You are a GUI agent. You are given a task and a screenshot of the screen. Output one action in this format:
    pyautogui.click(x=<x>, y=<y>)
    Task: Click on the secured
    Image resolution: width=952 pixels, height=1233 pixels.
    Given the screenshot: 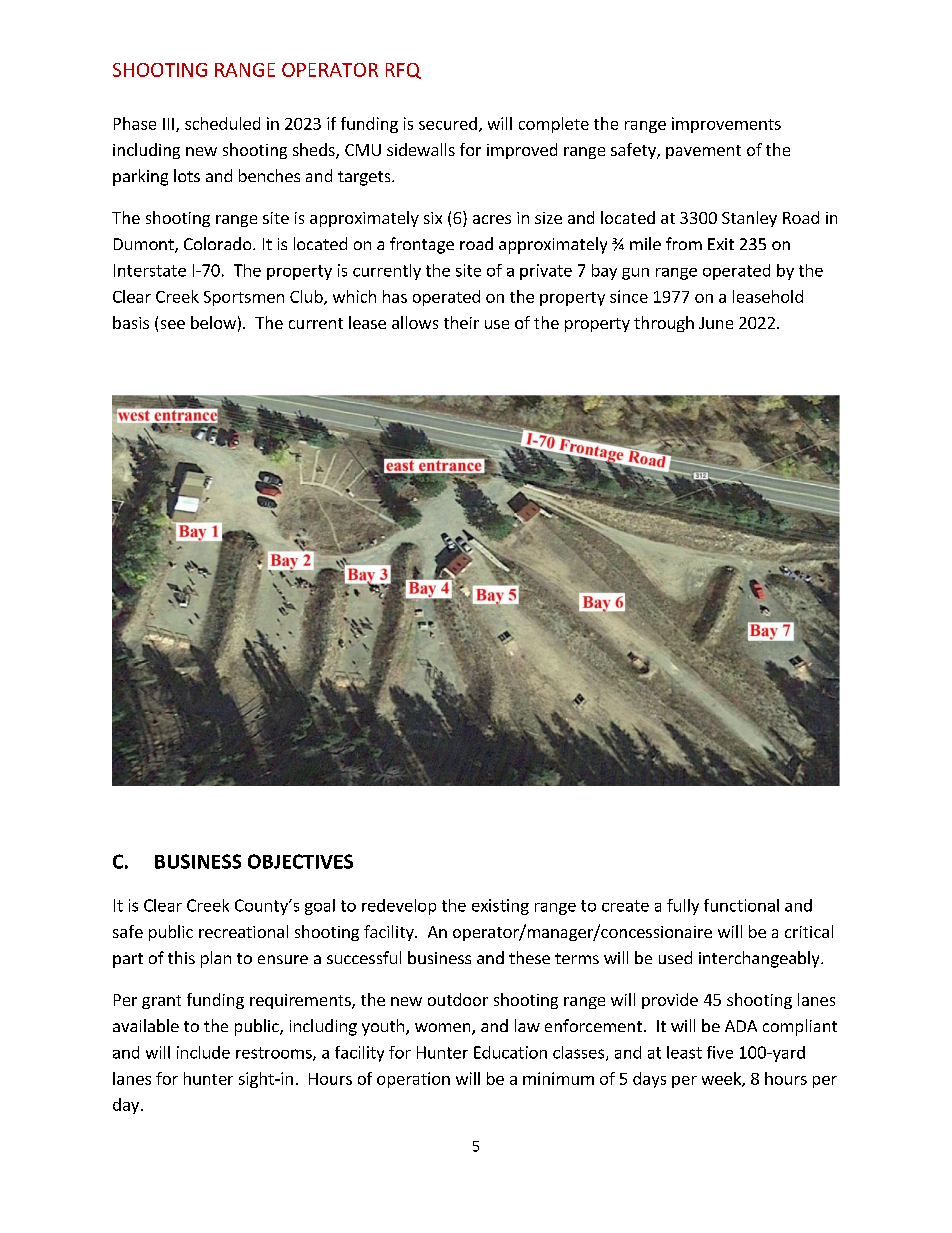 What is the action you would take?
    pyautogui.click(x=448, y=123)
